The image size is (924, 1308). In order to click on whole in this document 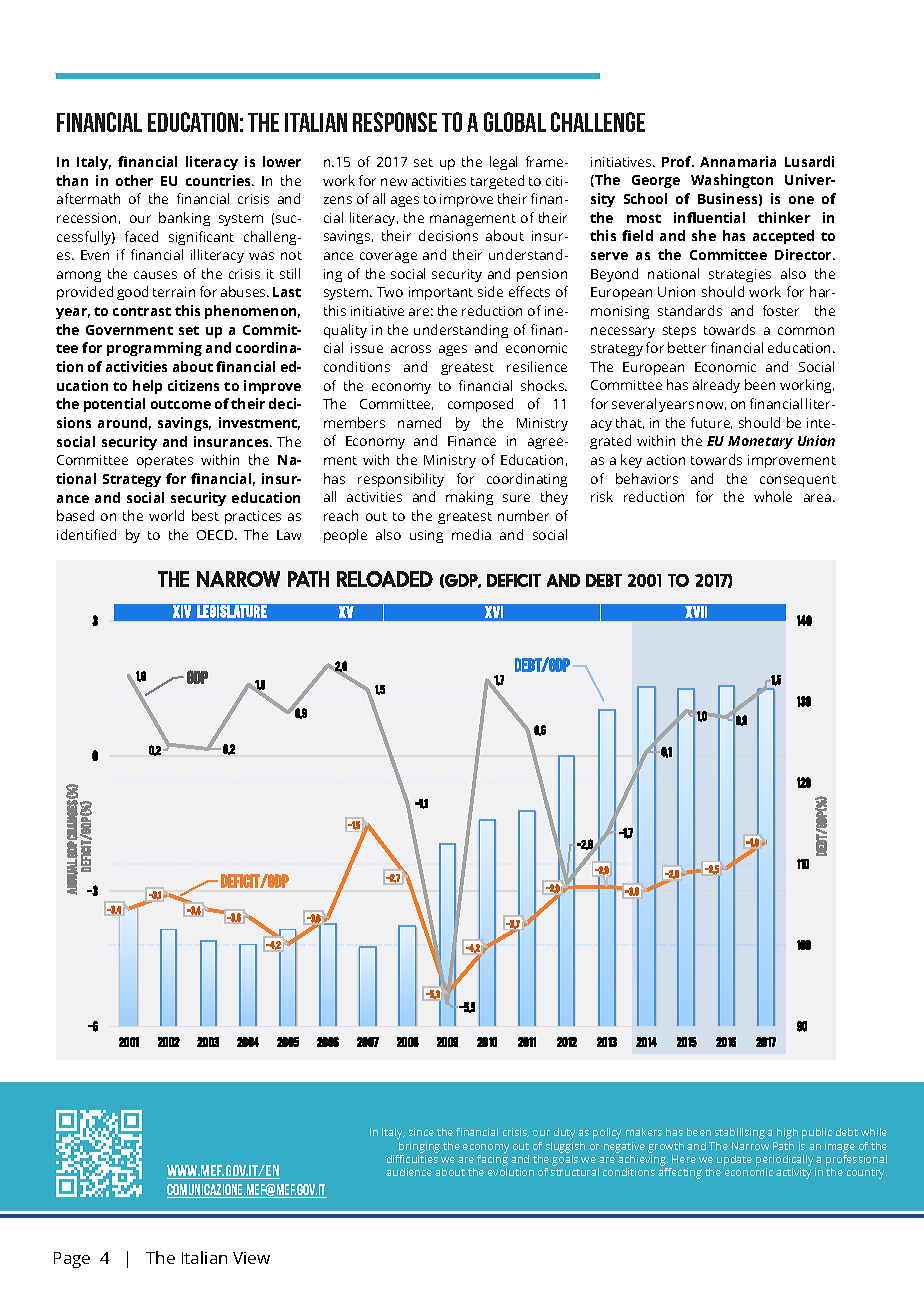, I will do `click(773, 496)`.
